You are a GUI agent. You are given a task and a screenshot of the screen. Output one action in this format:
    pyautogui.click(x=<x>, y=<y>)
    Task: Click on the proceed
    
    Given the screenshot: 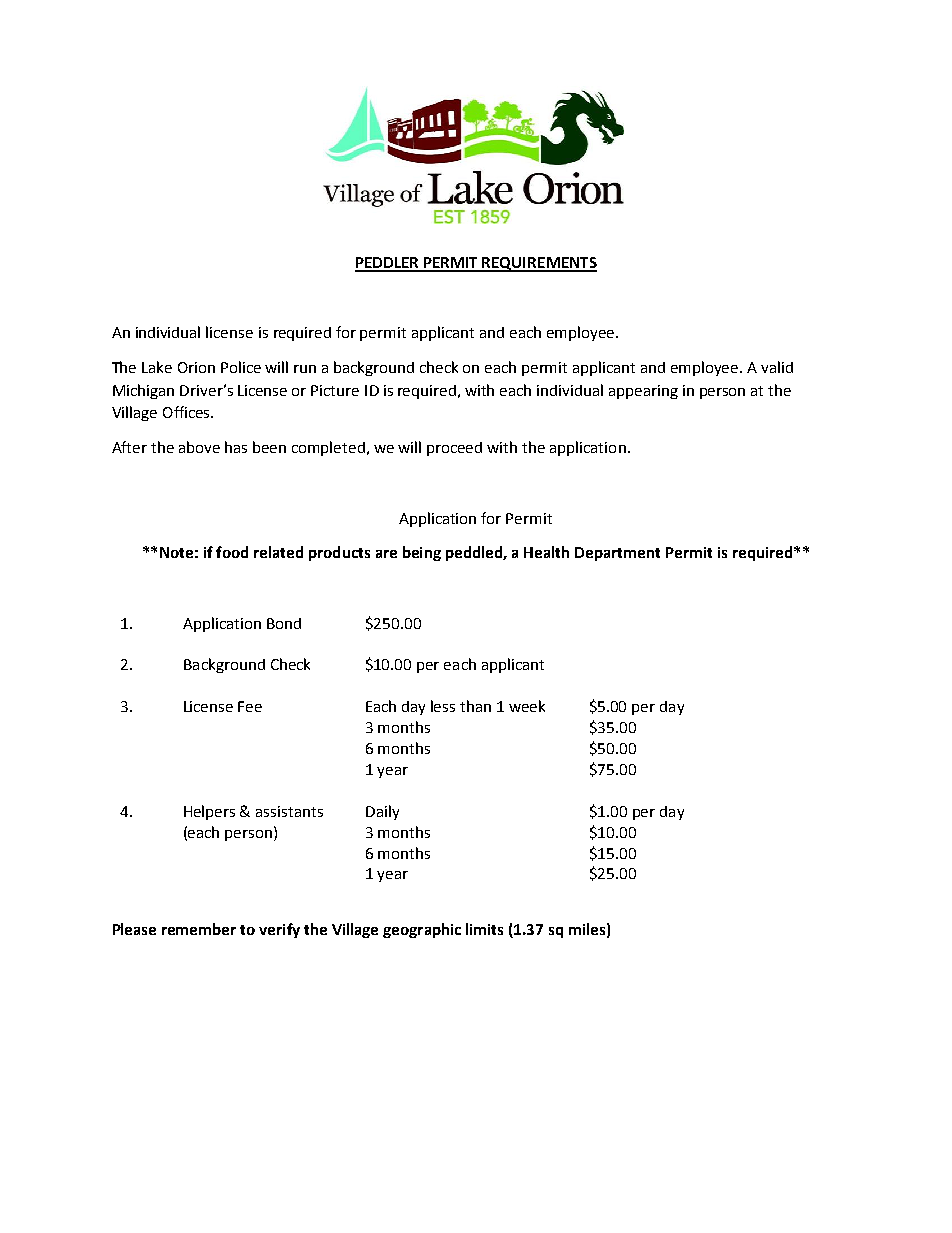 What is the action you would take?
    pyautogui.click(x=454, y=449)
